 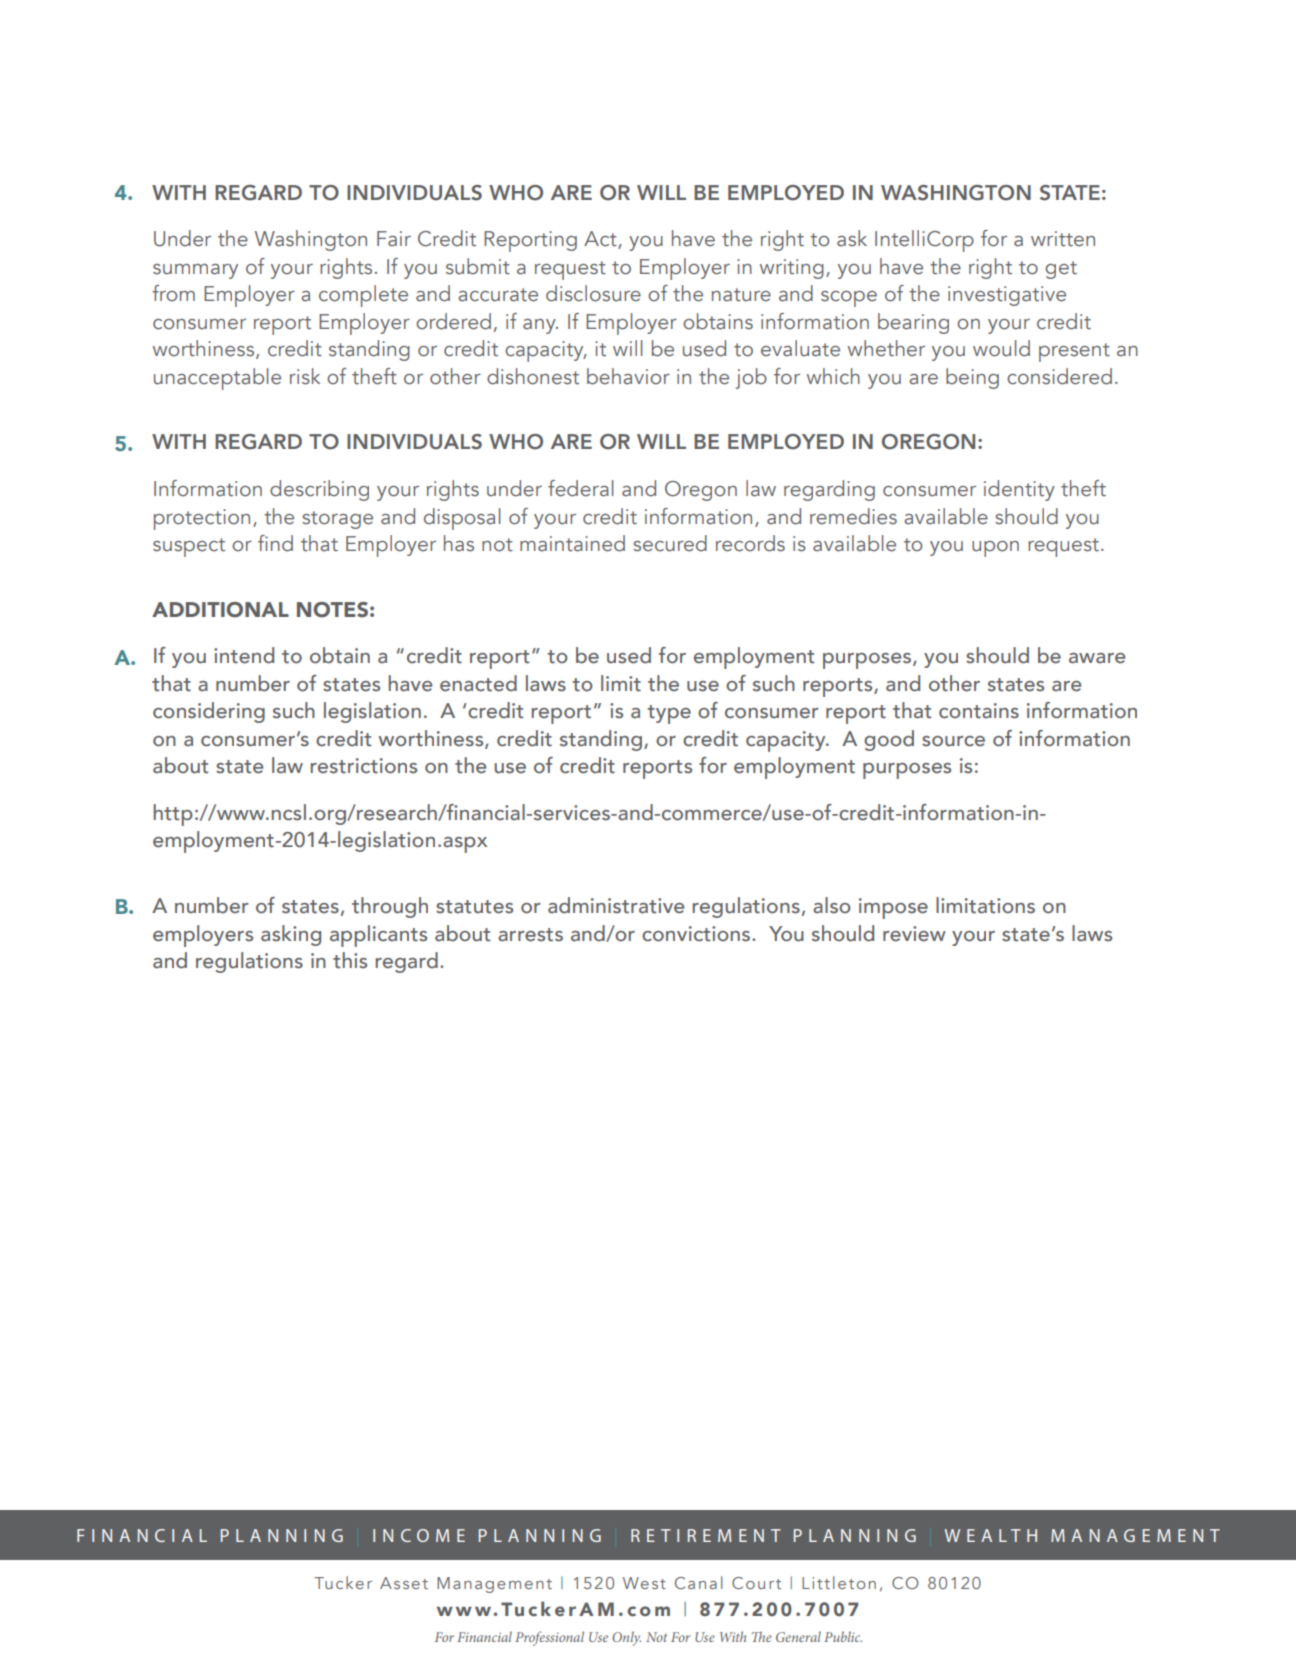 What do you see at coordinates (626, 1638) in the page?
I see `Only` at bounding box center [626, 1638].
